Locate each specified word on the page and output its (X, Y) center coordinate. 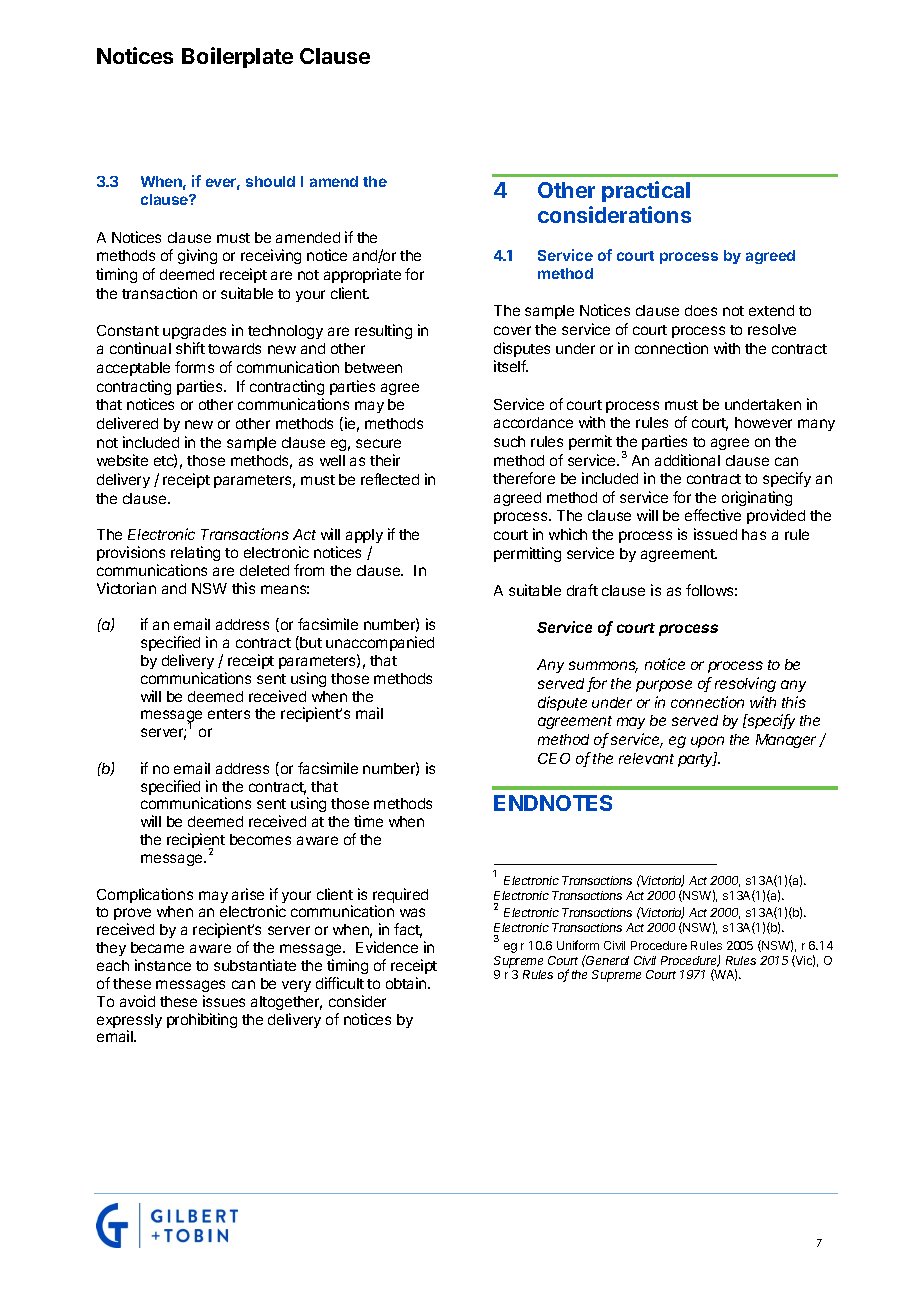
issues (224, 1001)
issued (715, 534)
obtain (407, 983)
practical (646, 191)
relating (195, 553)
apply (364, 536)
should (270, 181)
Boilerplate (237, 57)
